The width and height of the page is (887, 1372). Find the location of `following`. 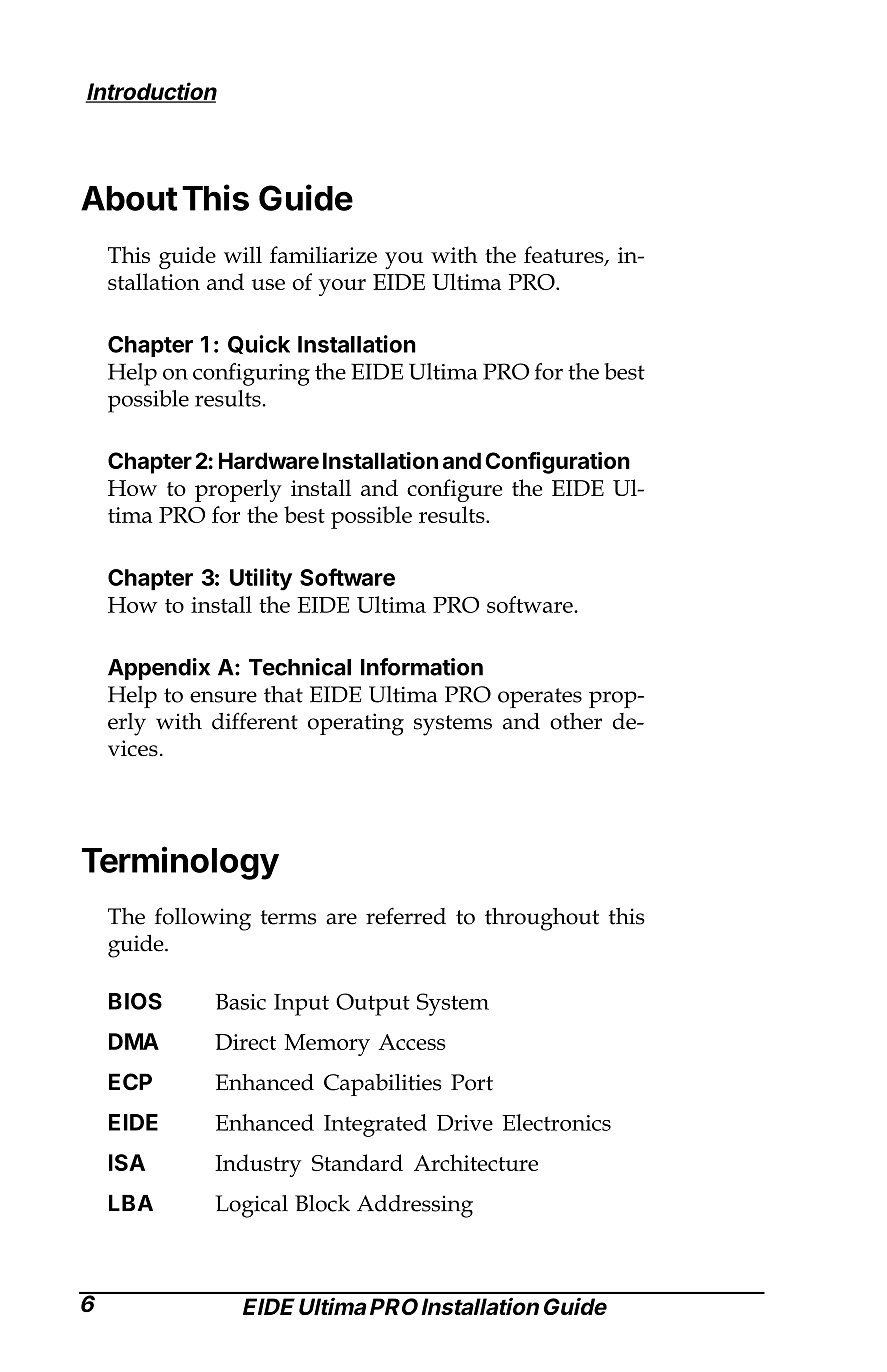

following is located at coordinates (203, 919).
